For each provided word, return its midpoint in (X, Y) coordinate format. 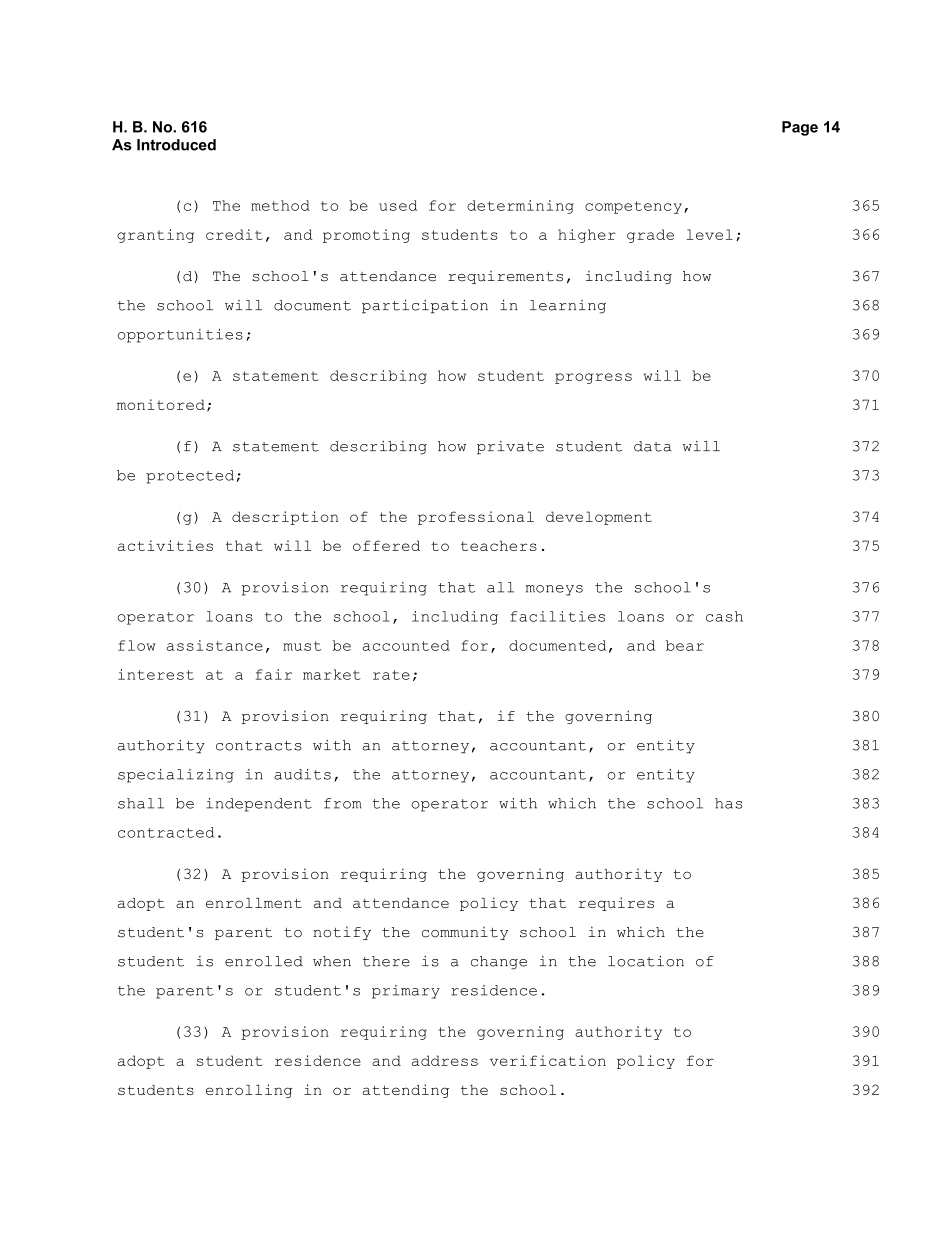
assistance (214, 645)
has (729, 803)
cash (724, 616)
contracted (166, 832)
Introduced (176, 145)
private (510, 448)
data (653, 446)
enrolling (249, 1091)
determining (520, 207)
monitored (161, 404)
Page (800, 128)
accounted (406, 645)
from (343, 803)
